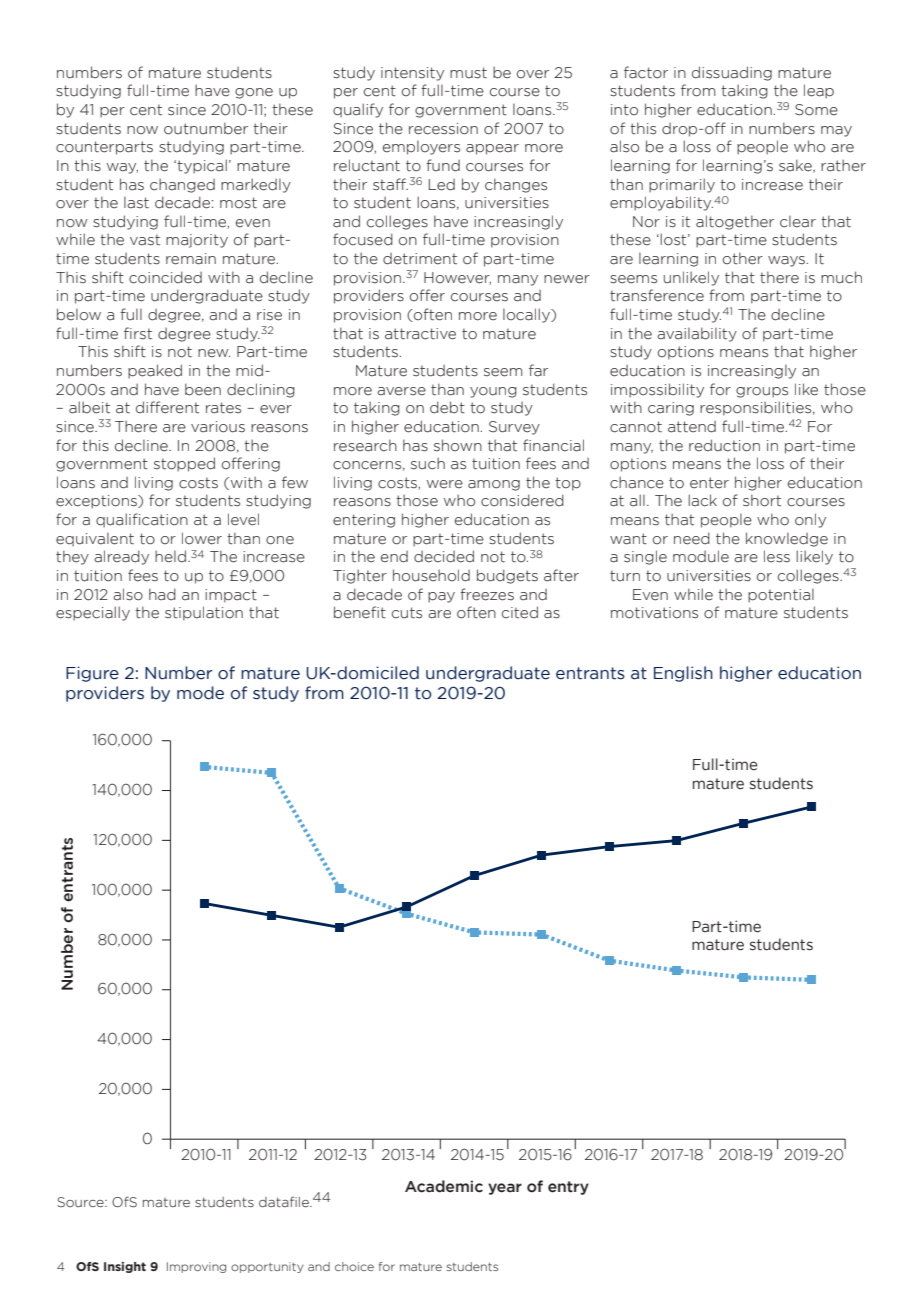 This screenshot has height=1308, width=924. I want to click on Academic, so click(444, 1186).
